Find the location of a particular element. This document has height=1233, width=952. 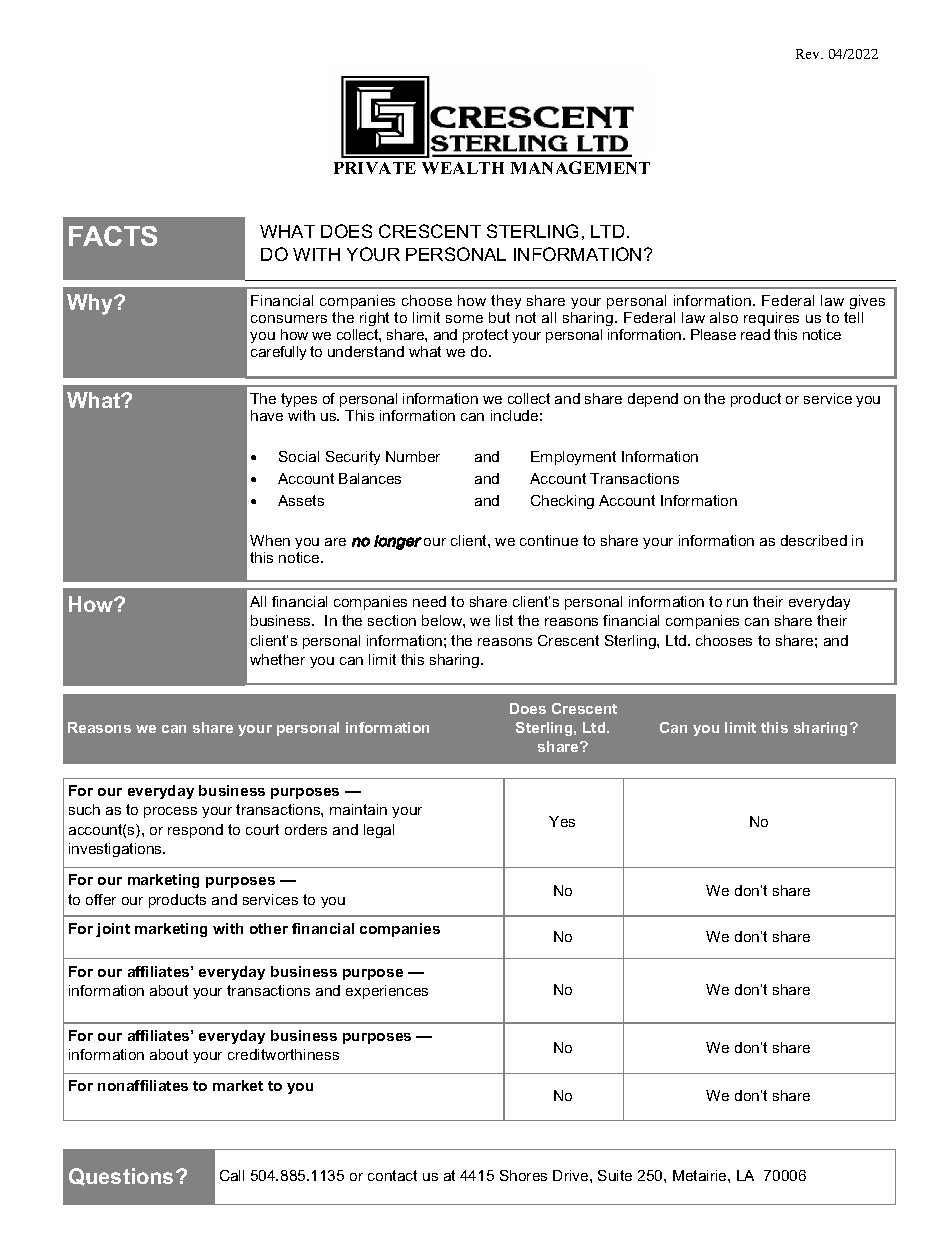

joint is located at coordinates (113, 930).
